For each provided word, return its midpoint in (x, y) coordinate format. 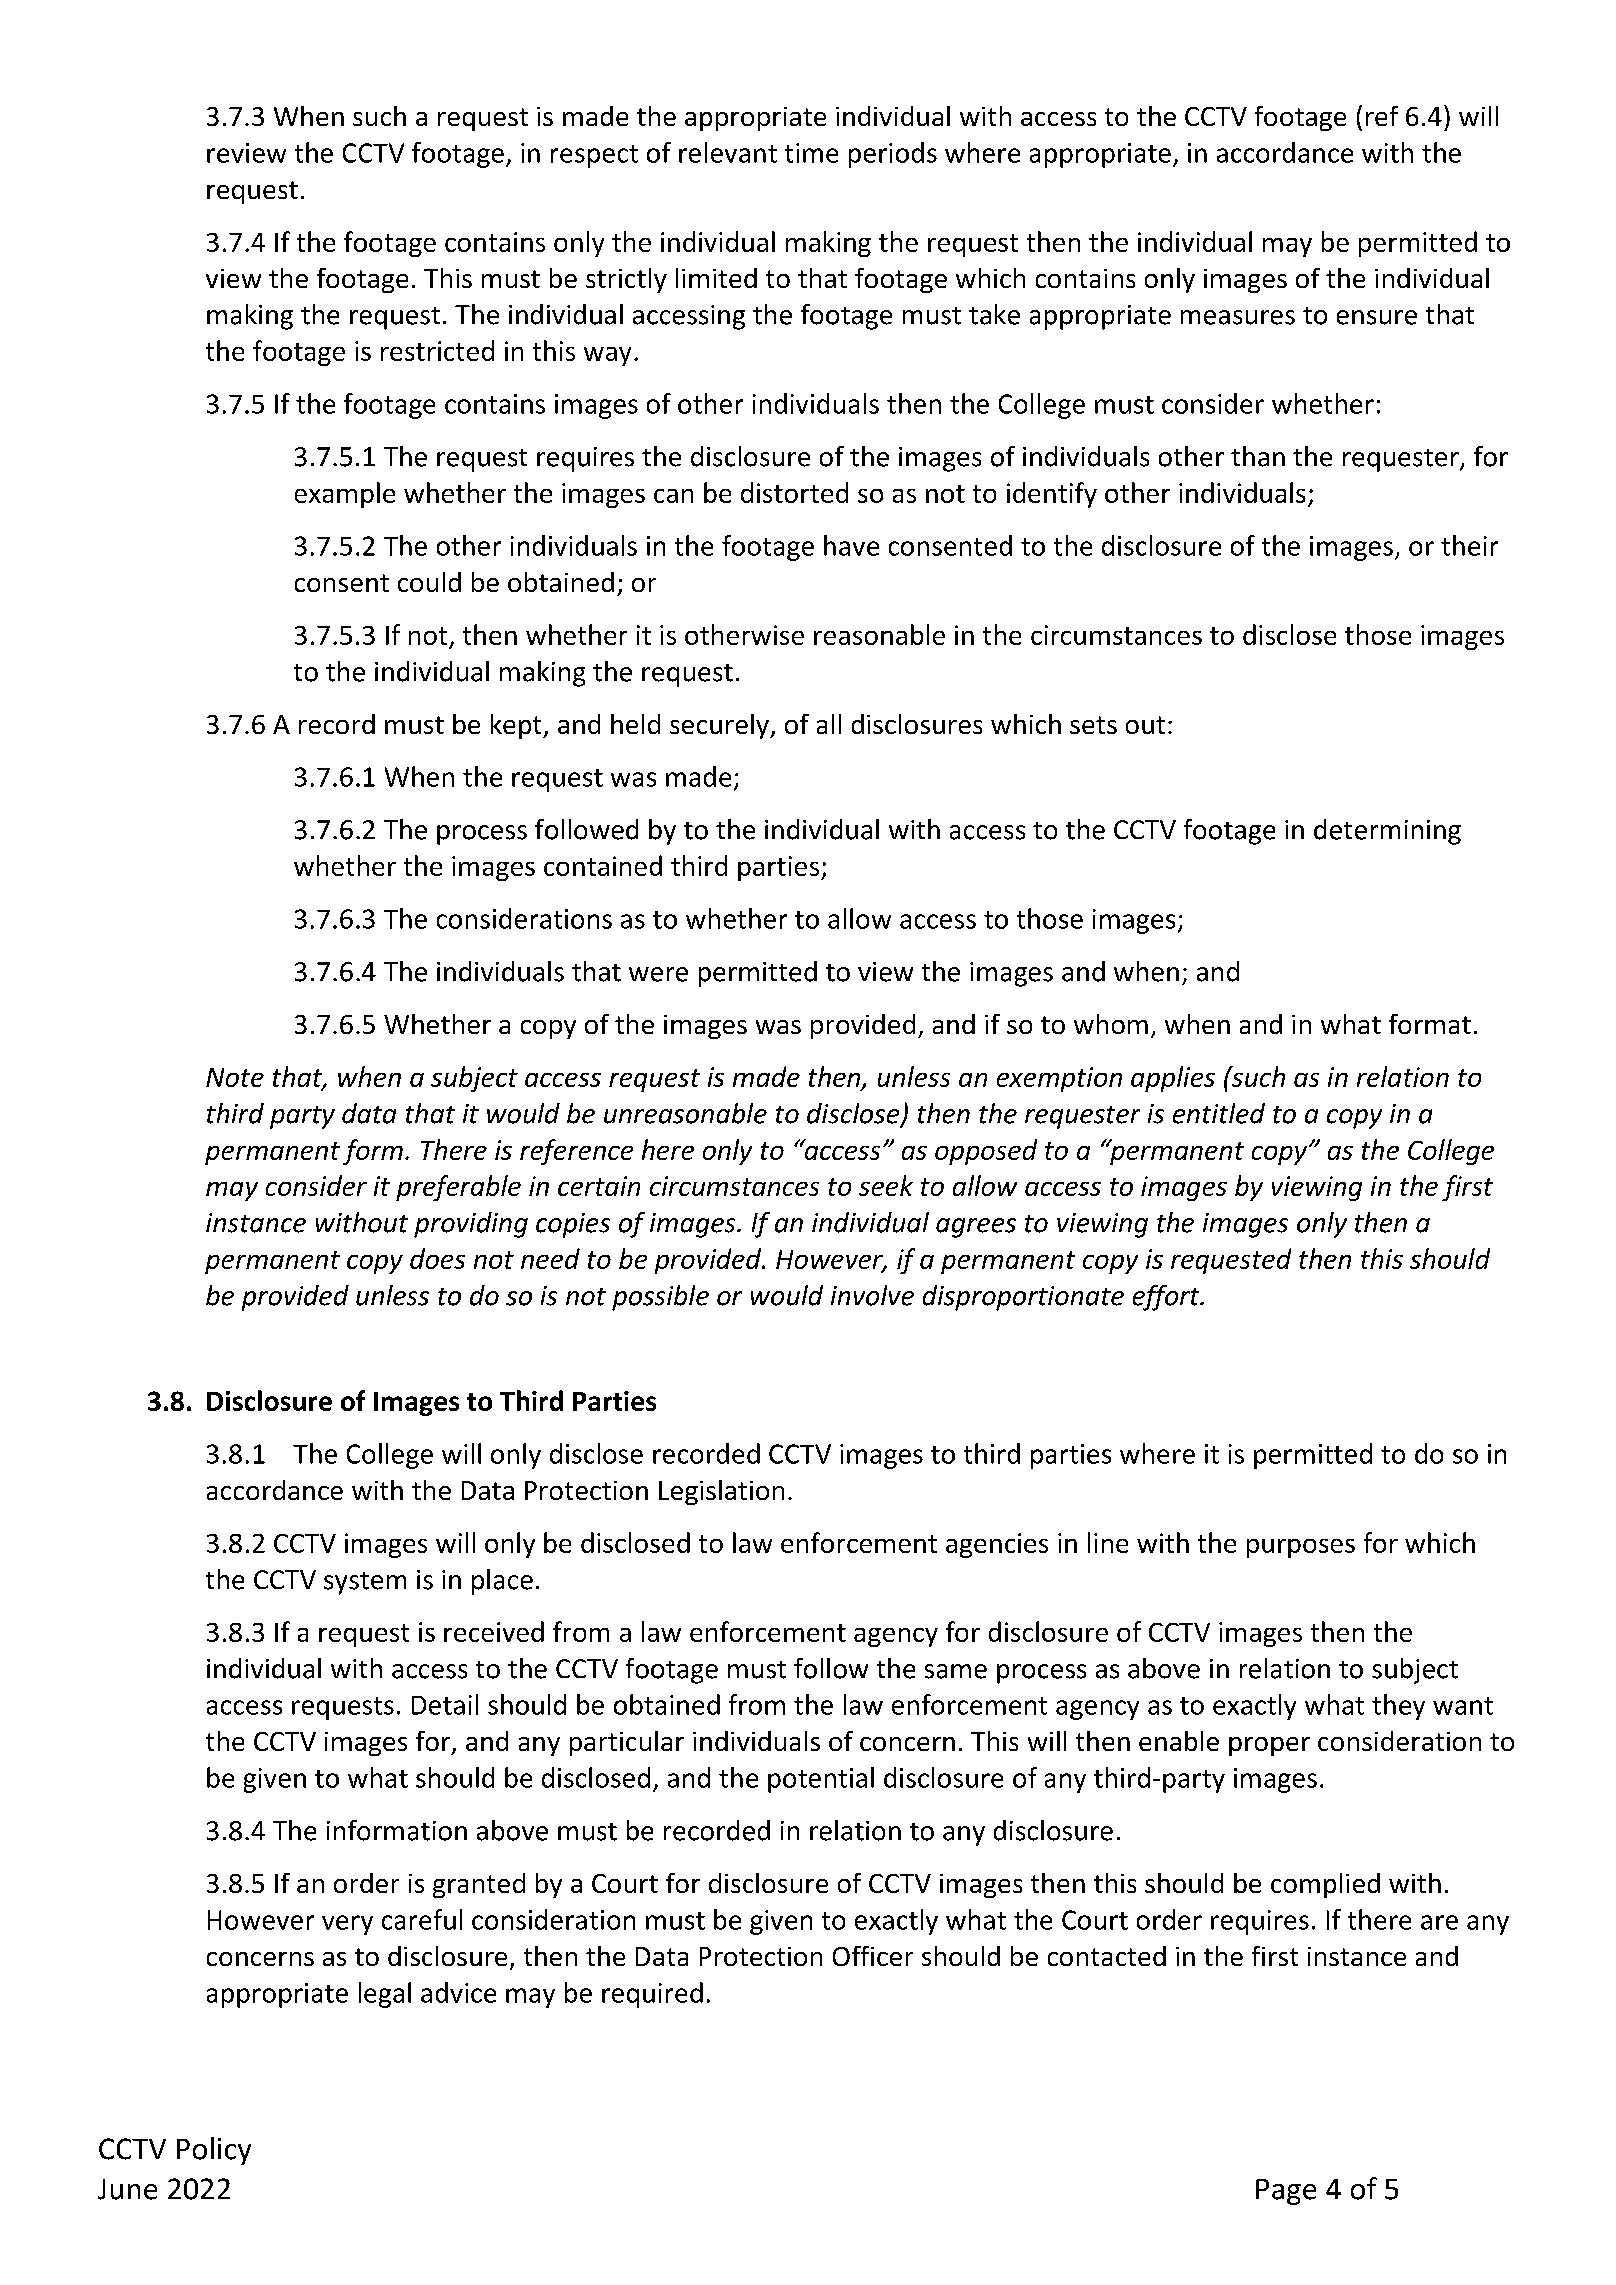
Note (235, 1077)
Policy (214, 2151)
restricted (437, 350)
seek (886, 1185)
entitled (1219, 1113)
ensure (1377, 317)
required (652, 1995)
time (811, 153)
